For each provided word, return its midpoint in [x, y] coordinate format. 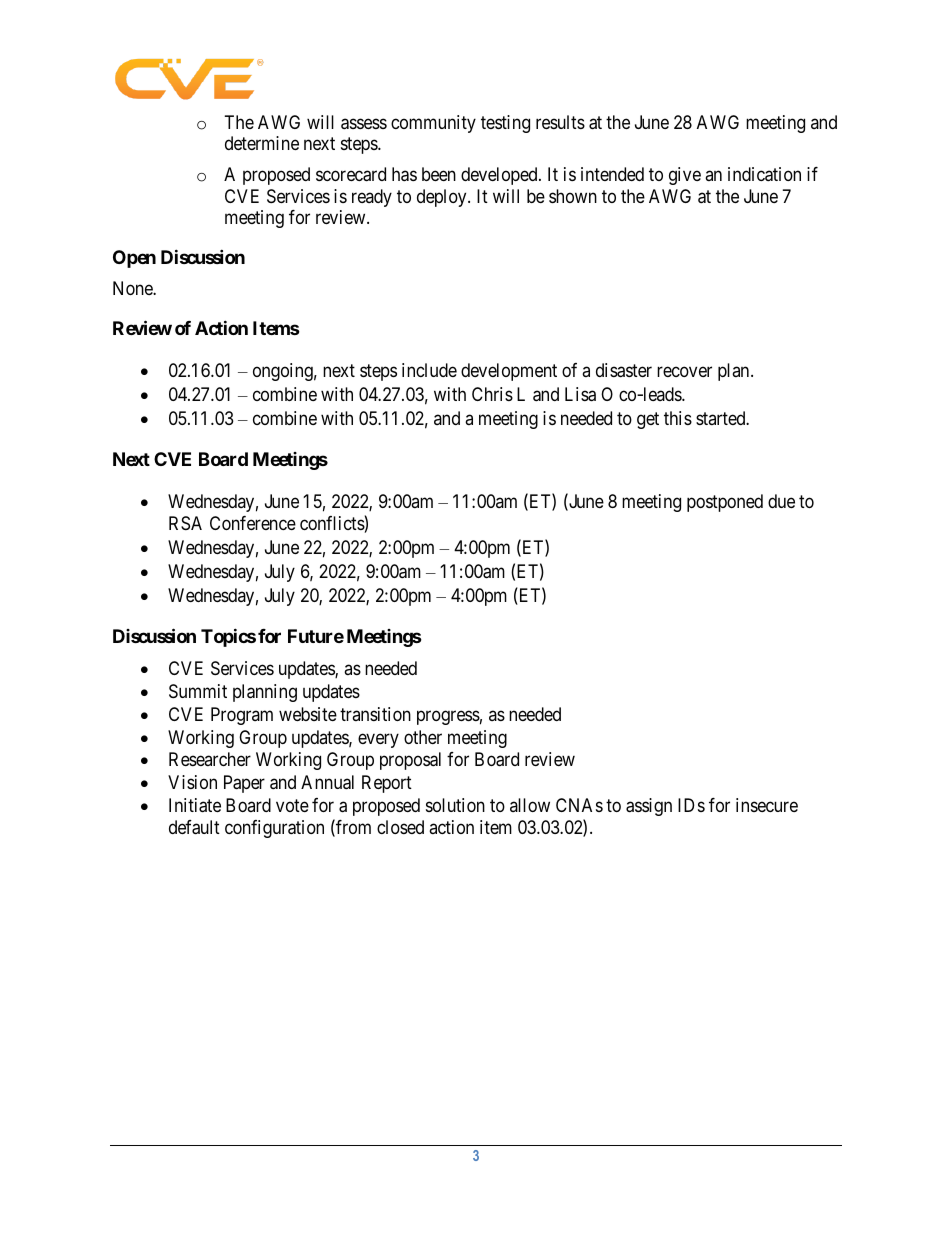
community [433, 124]
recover [684, 372]
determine [262, 143]
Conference [253, 523]
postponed [725, 503]
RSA [185, 523]
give [685, 176]
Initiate [195, 805]
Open [134, 259]
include [429, 370]
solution [455, 805]
